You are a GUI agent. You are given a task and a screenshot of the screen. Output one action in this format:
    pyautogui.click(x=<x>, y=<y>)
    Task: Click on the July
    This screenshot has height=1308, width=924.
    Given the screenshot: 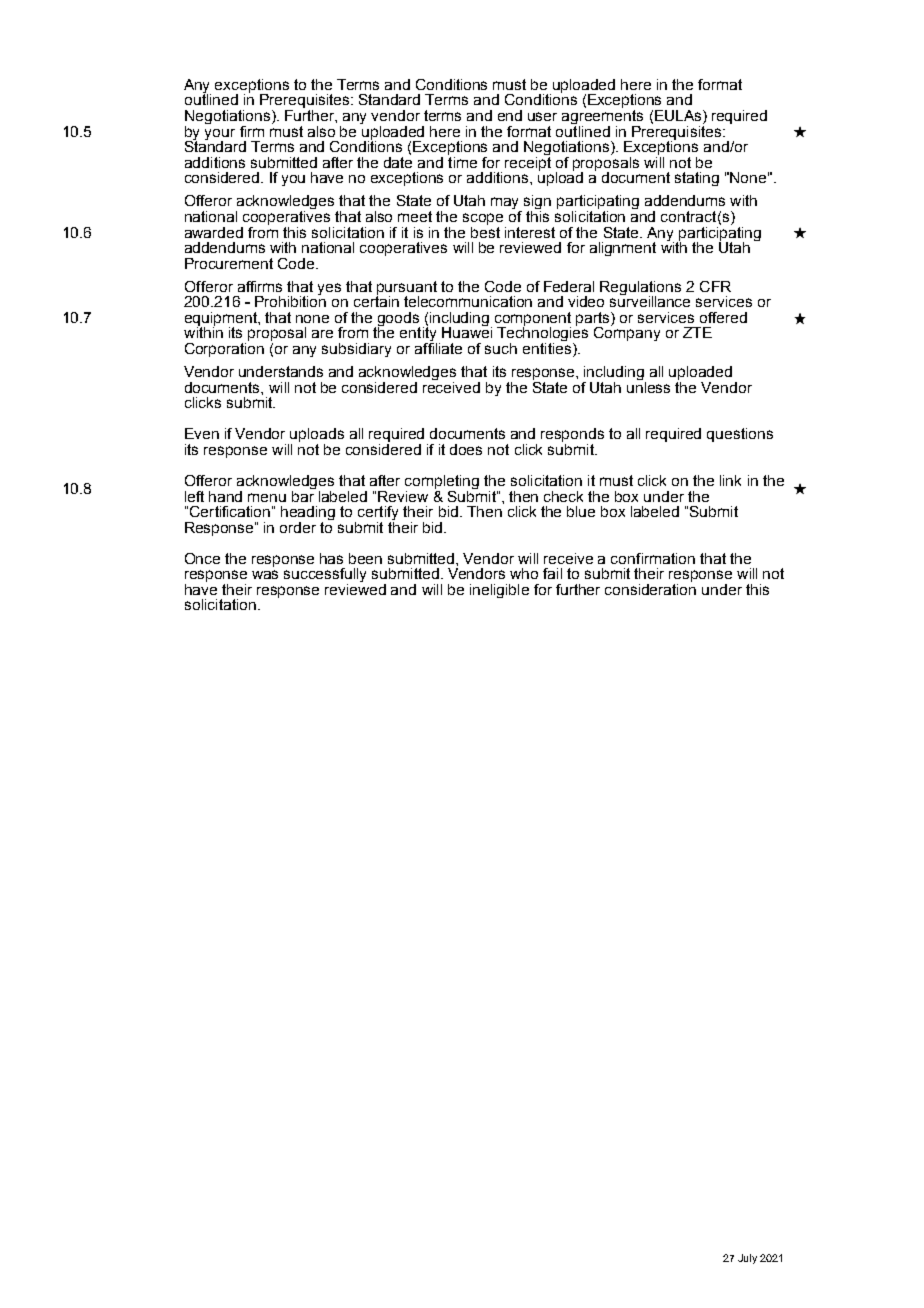 What is the action you would take?
    pyautogui.click(x=747, y=1259)
